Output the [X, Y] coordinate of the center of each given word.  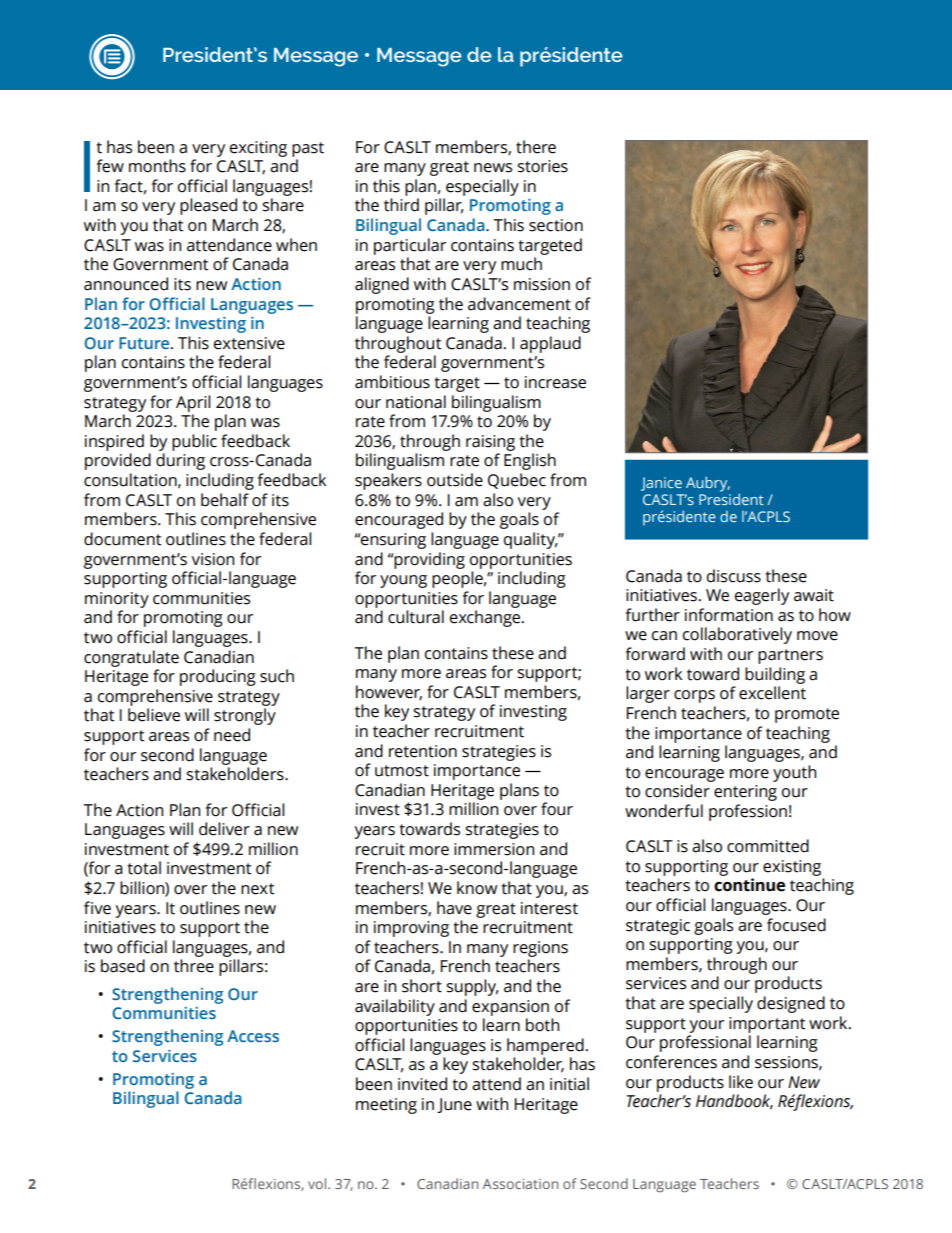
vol [318, 1183]
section [556, 225]
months [157, 166]
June [454, 1105]
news [493, 168]
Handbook [734, 1102]
